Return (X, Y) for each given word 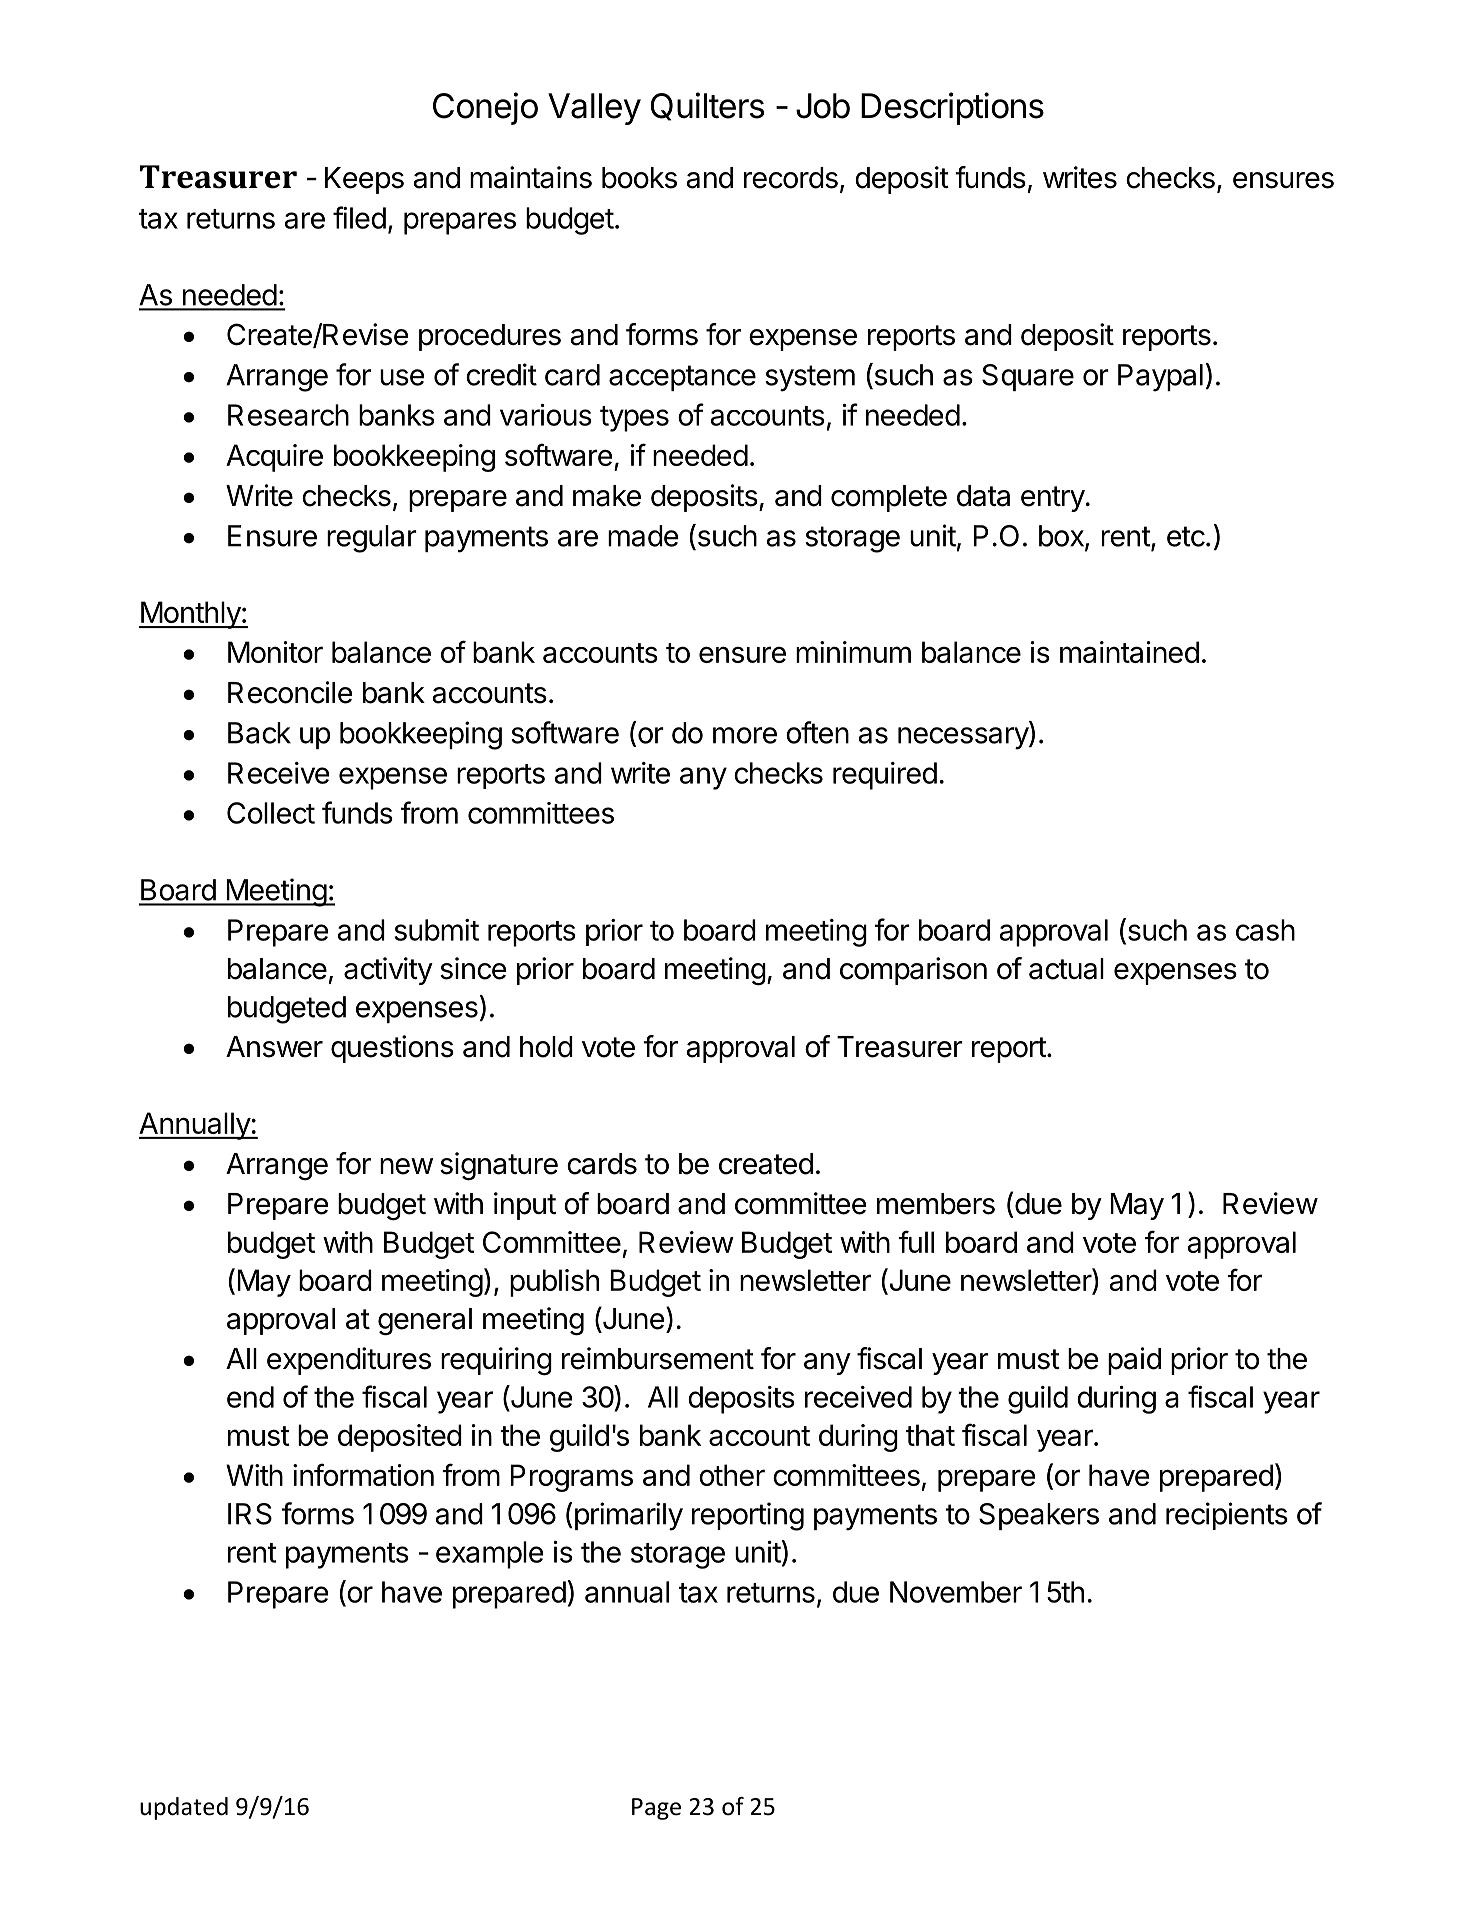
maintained (1129, 652)
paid (1134, 1361)
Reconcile (290, 692)
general (425, 1322)
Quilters (707, 106)
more (745, 735)
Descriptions (952, 108)
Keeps (364, 180)
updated (184, 1808)
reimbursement (658, 1358)
